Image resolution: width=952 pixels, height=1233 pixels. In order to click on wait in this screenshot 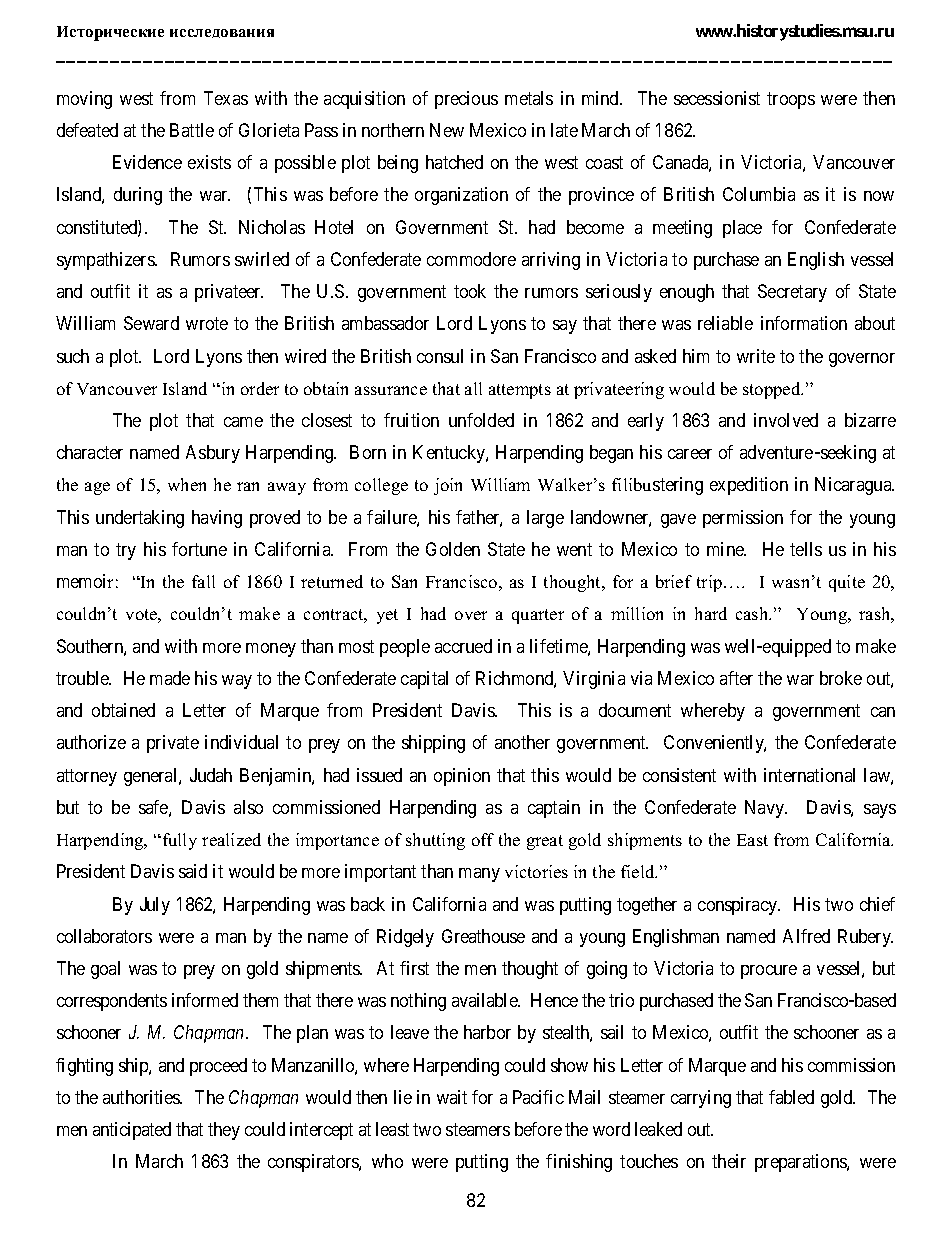, I will do `click(452, 1097)`.
